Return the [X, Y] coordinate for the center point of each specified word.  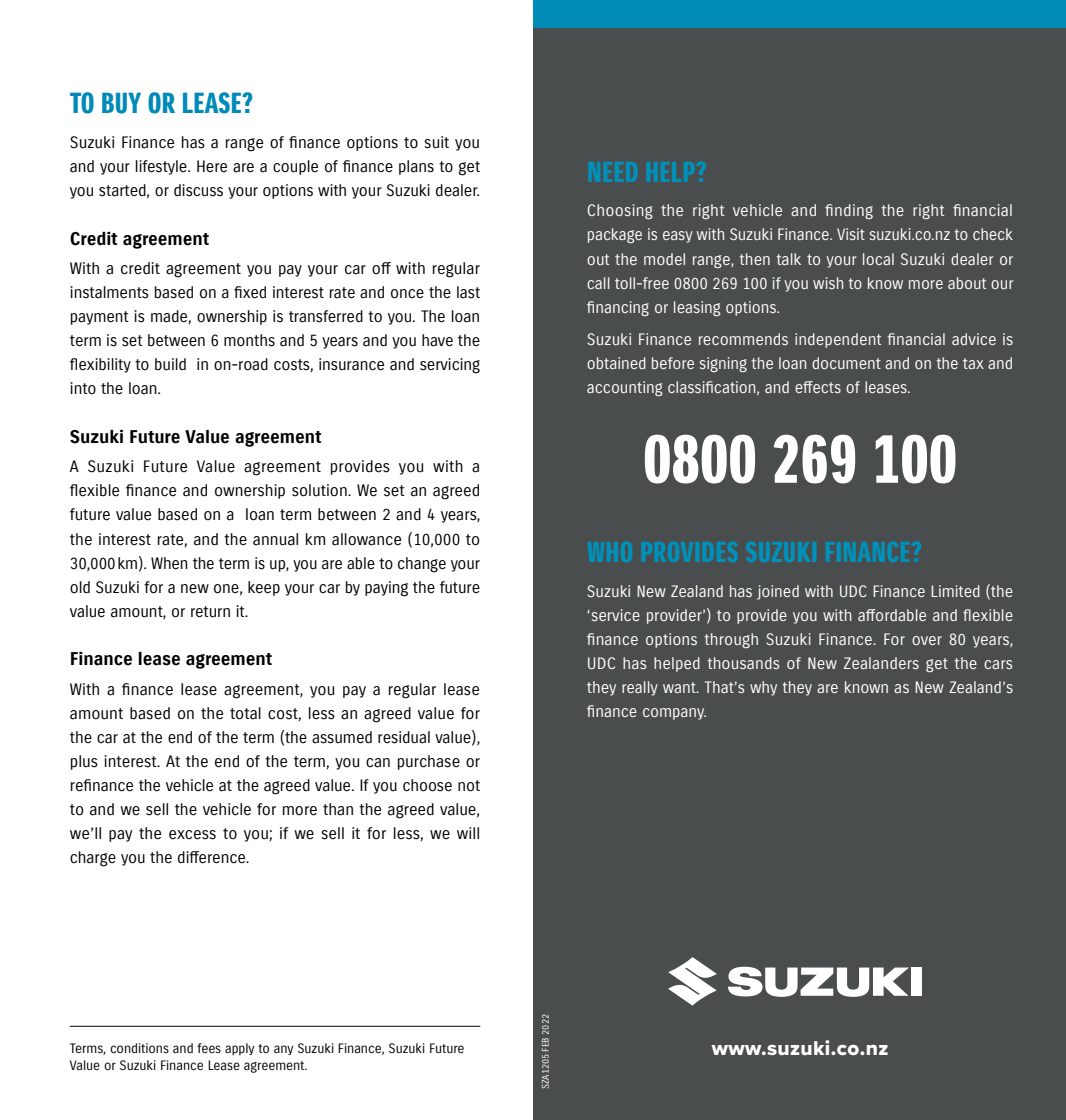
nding [854, 211]
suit [436, 142]
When [169, 563]
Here [212, 166]
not [469, 786]
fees [209, 1048]
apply [239, 1049]
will [468, 833]
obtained [616, 363]
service [614, 615]
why [763, 688]
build [170, 364]
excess [192, 835]
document [846, 363]
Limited [955, 591]
